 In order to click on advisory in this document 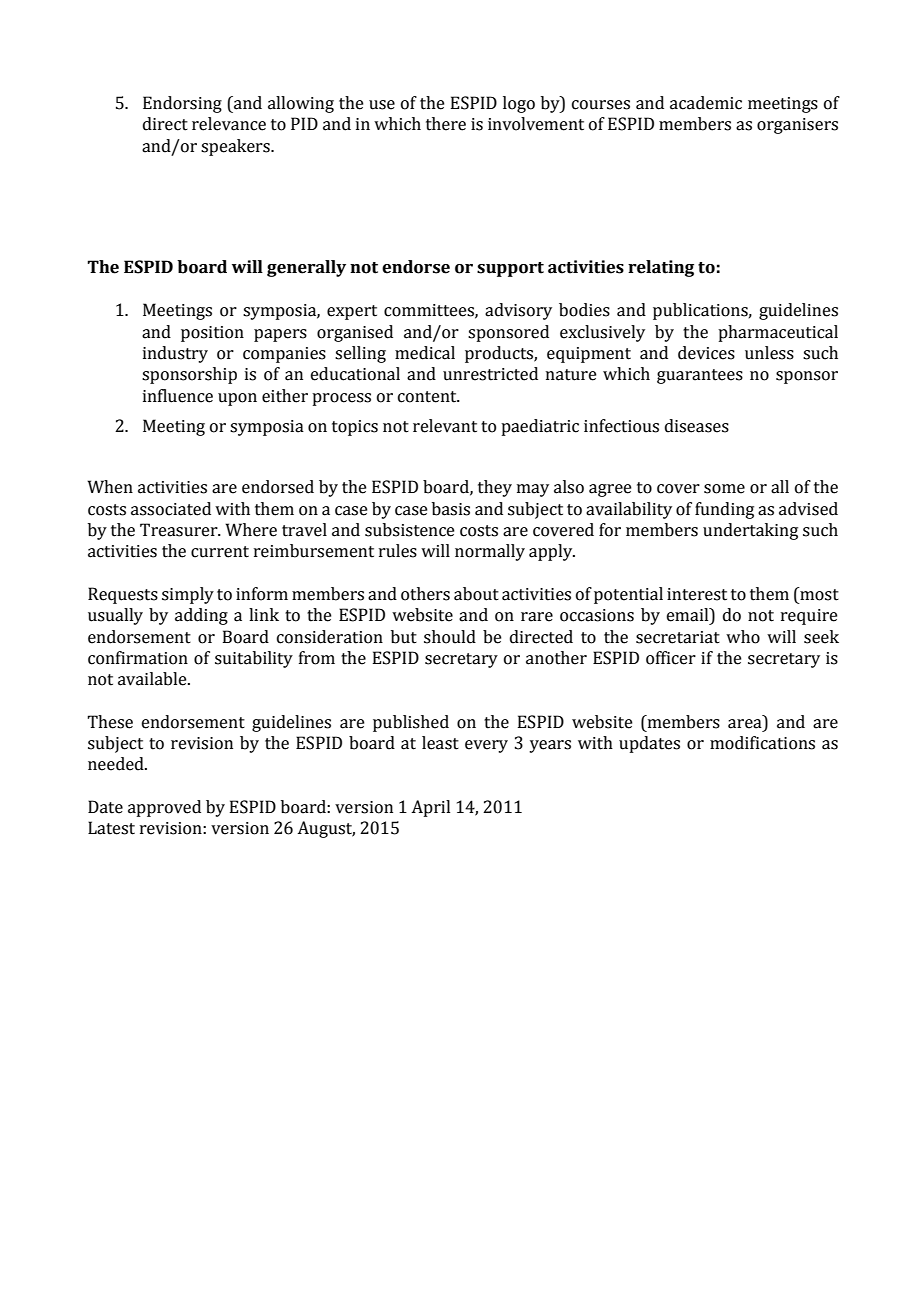, I will do `click(518, 311)`.
